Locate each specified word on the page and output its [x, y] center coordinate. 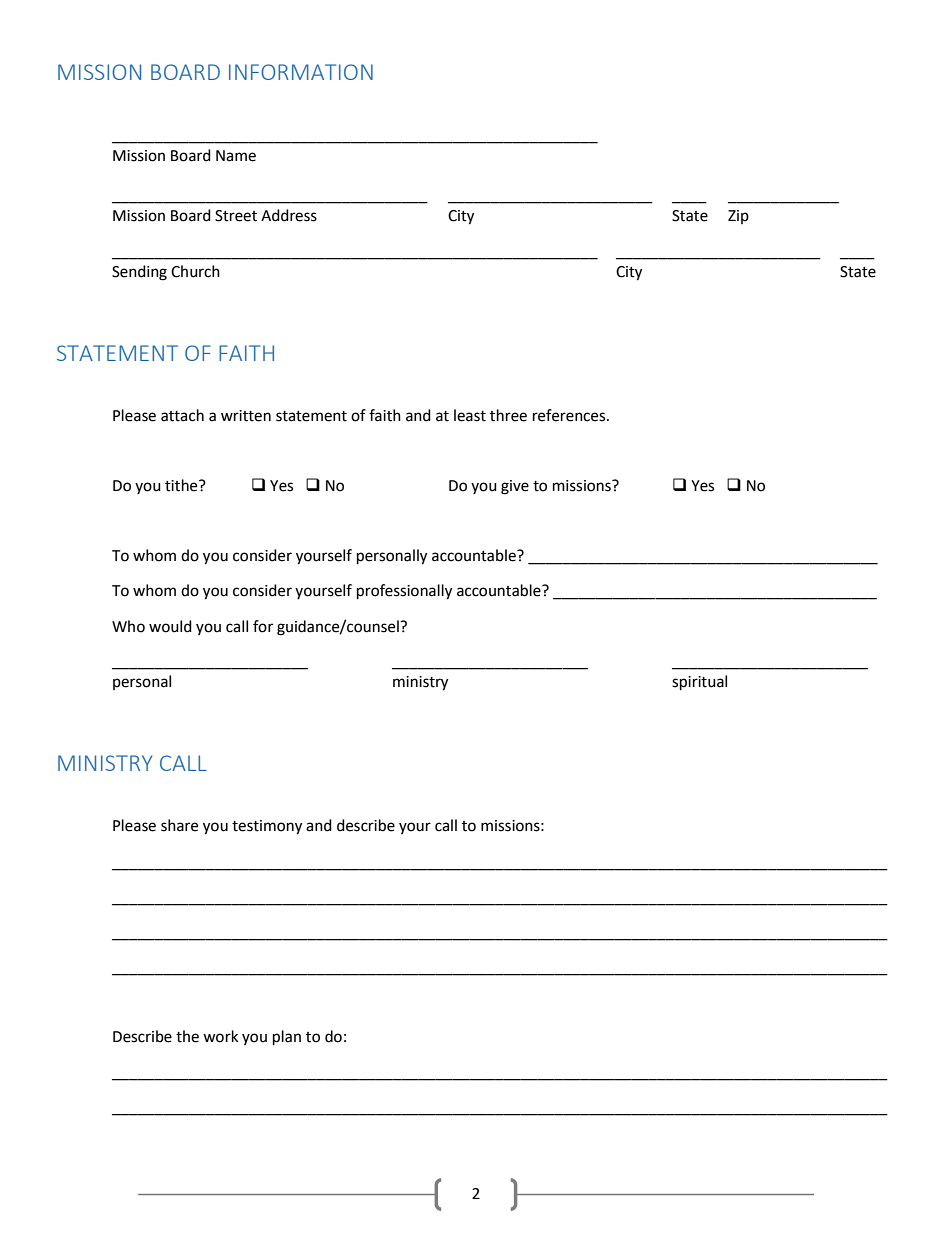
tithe [182, 485]
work [220, 1036]
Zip [738, 217]
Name [236, 156]
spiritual [699, 683]
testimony [267, 827]
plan [287, 1038]
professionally [404, 592]
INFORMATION [301, 72]
